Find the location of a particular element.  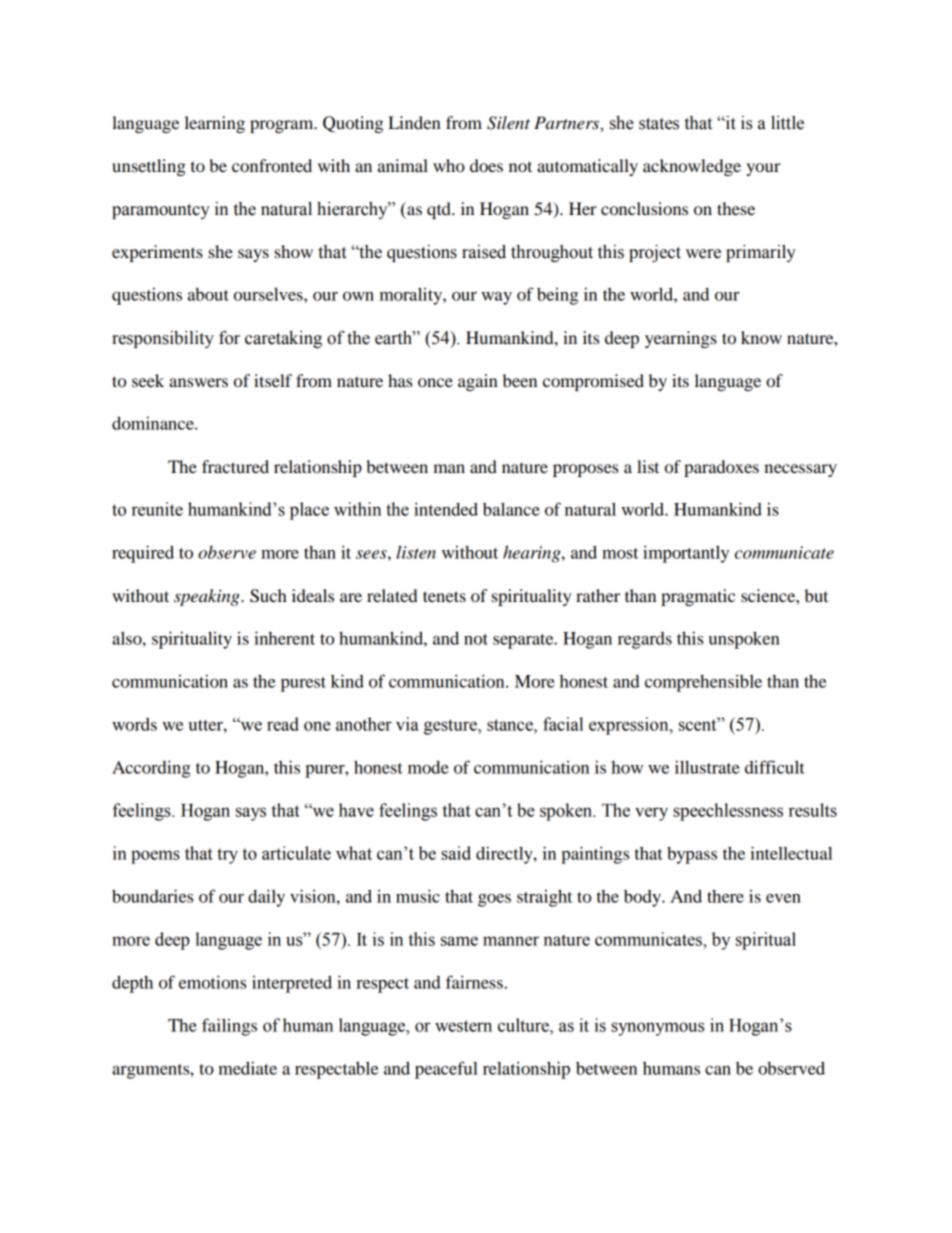

speaking is located at coordinates (208, 597).
